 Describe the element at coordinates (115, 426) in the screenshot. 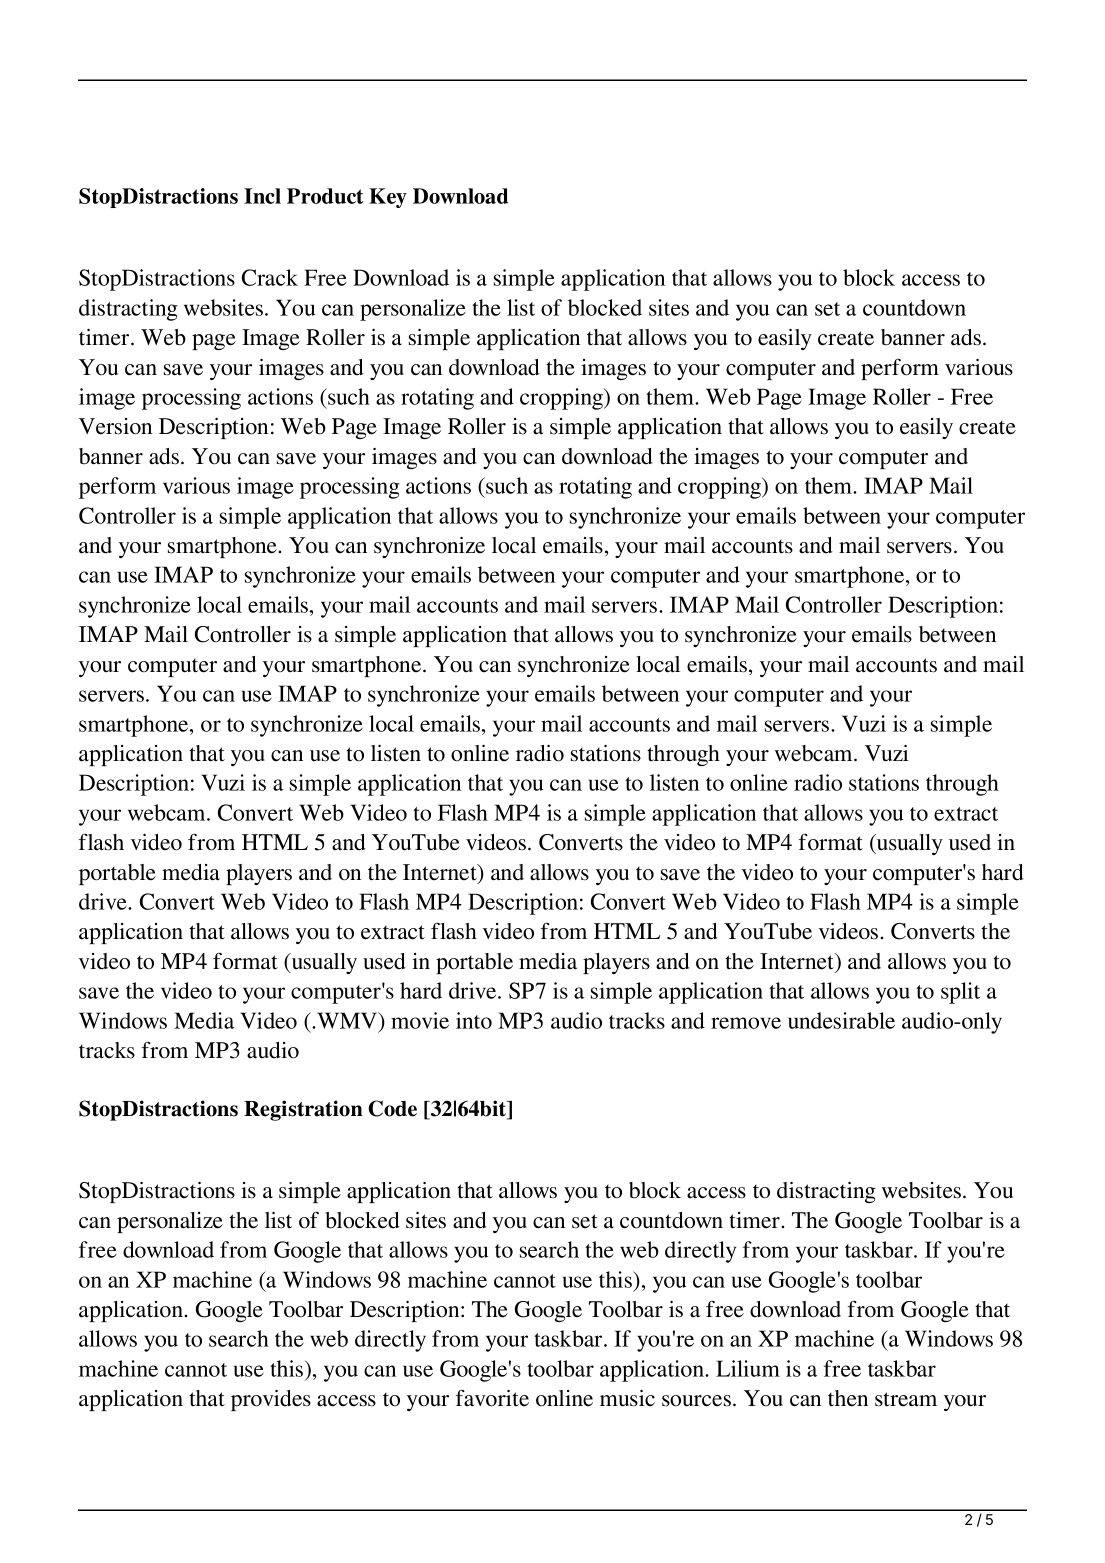

I see `Version` at that location.
